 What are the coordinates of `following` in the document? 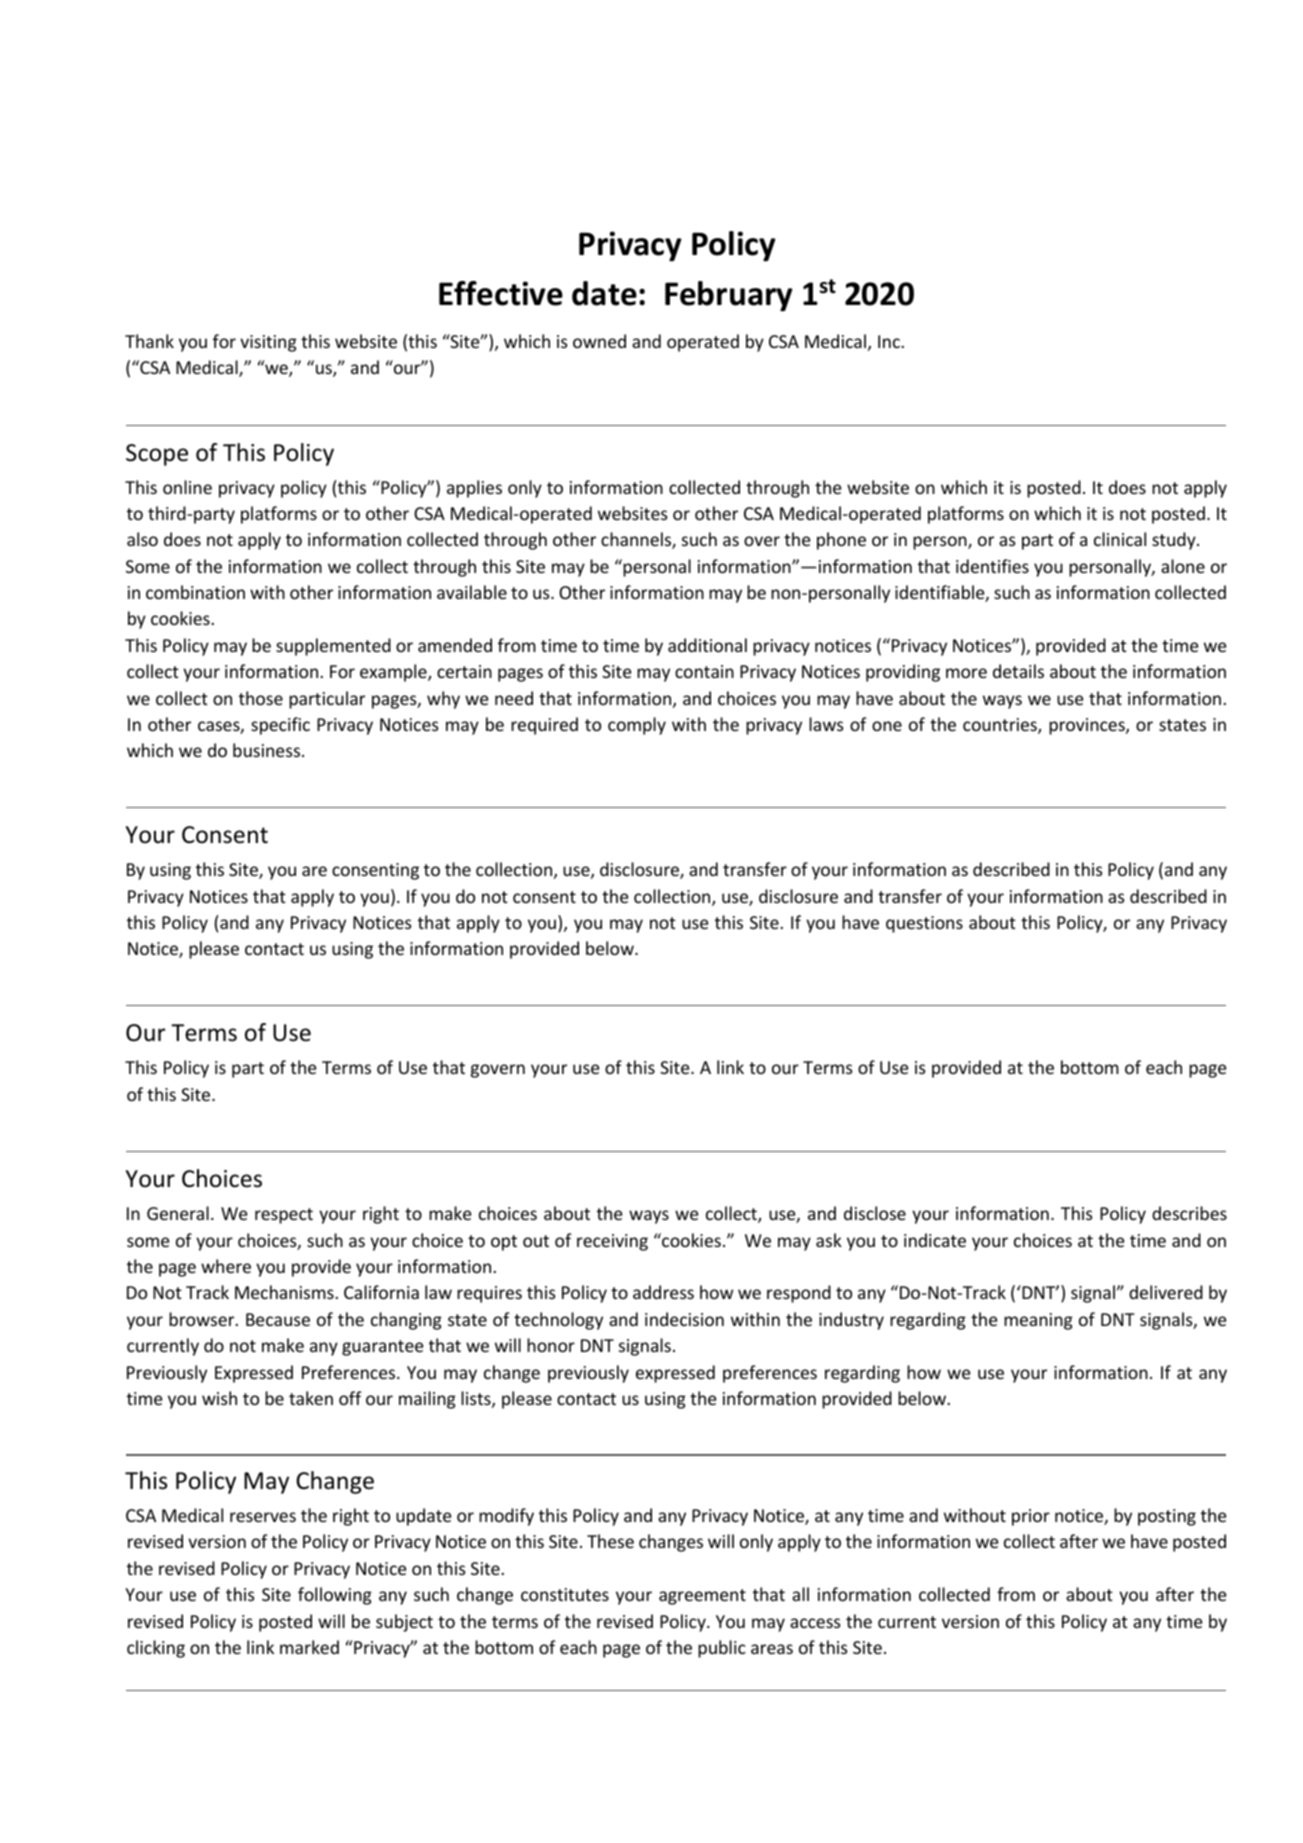 It's located at (335, 1596).
